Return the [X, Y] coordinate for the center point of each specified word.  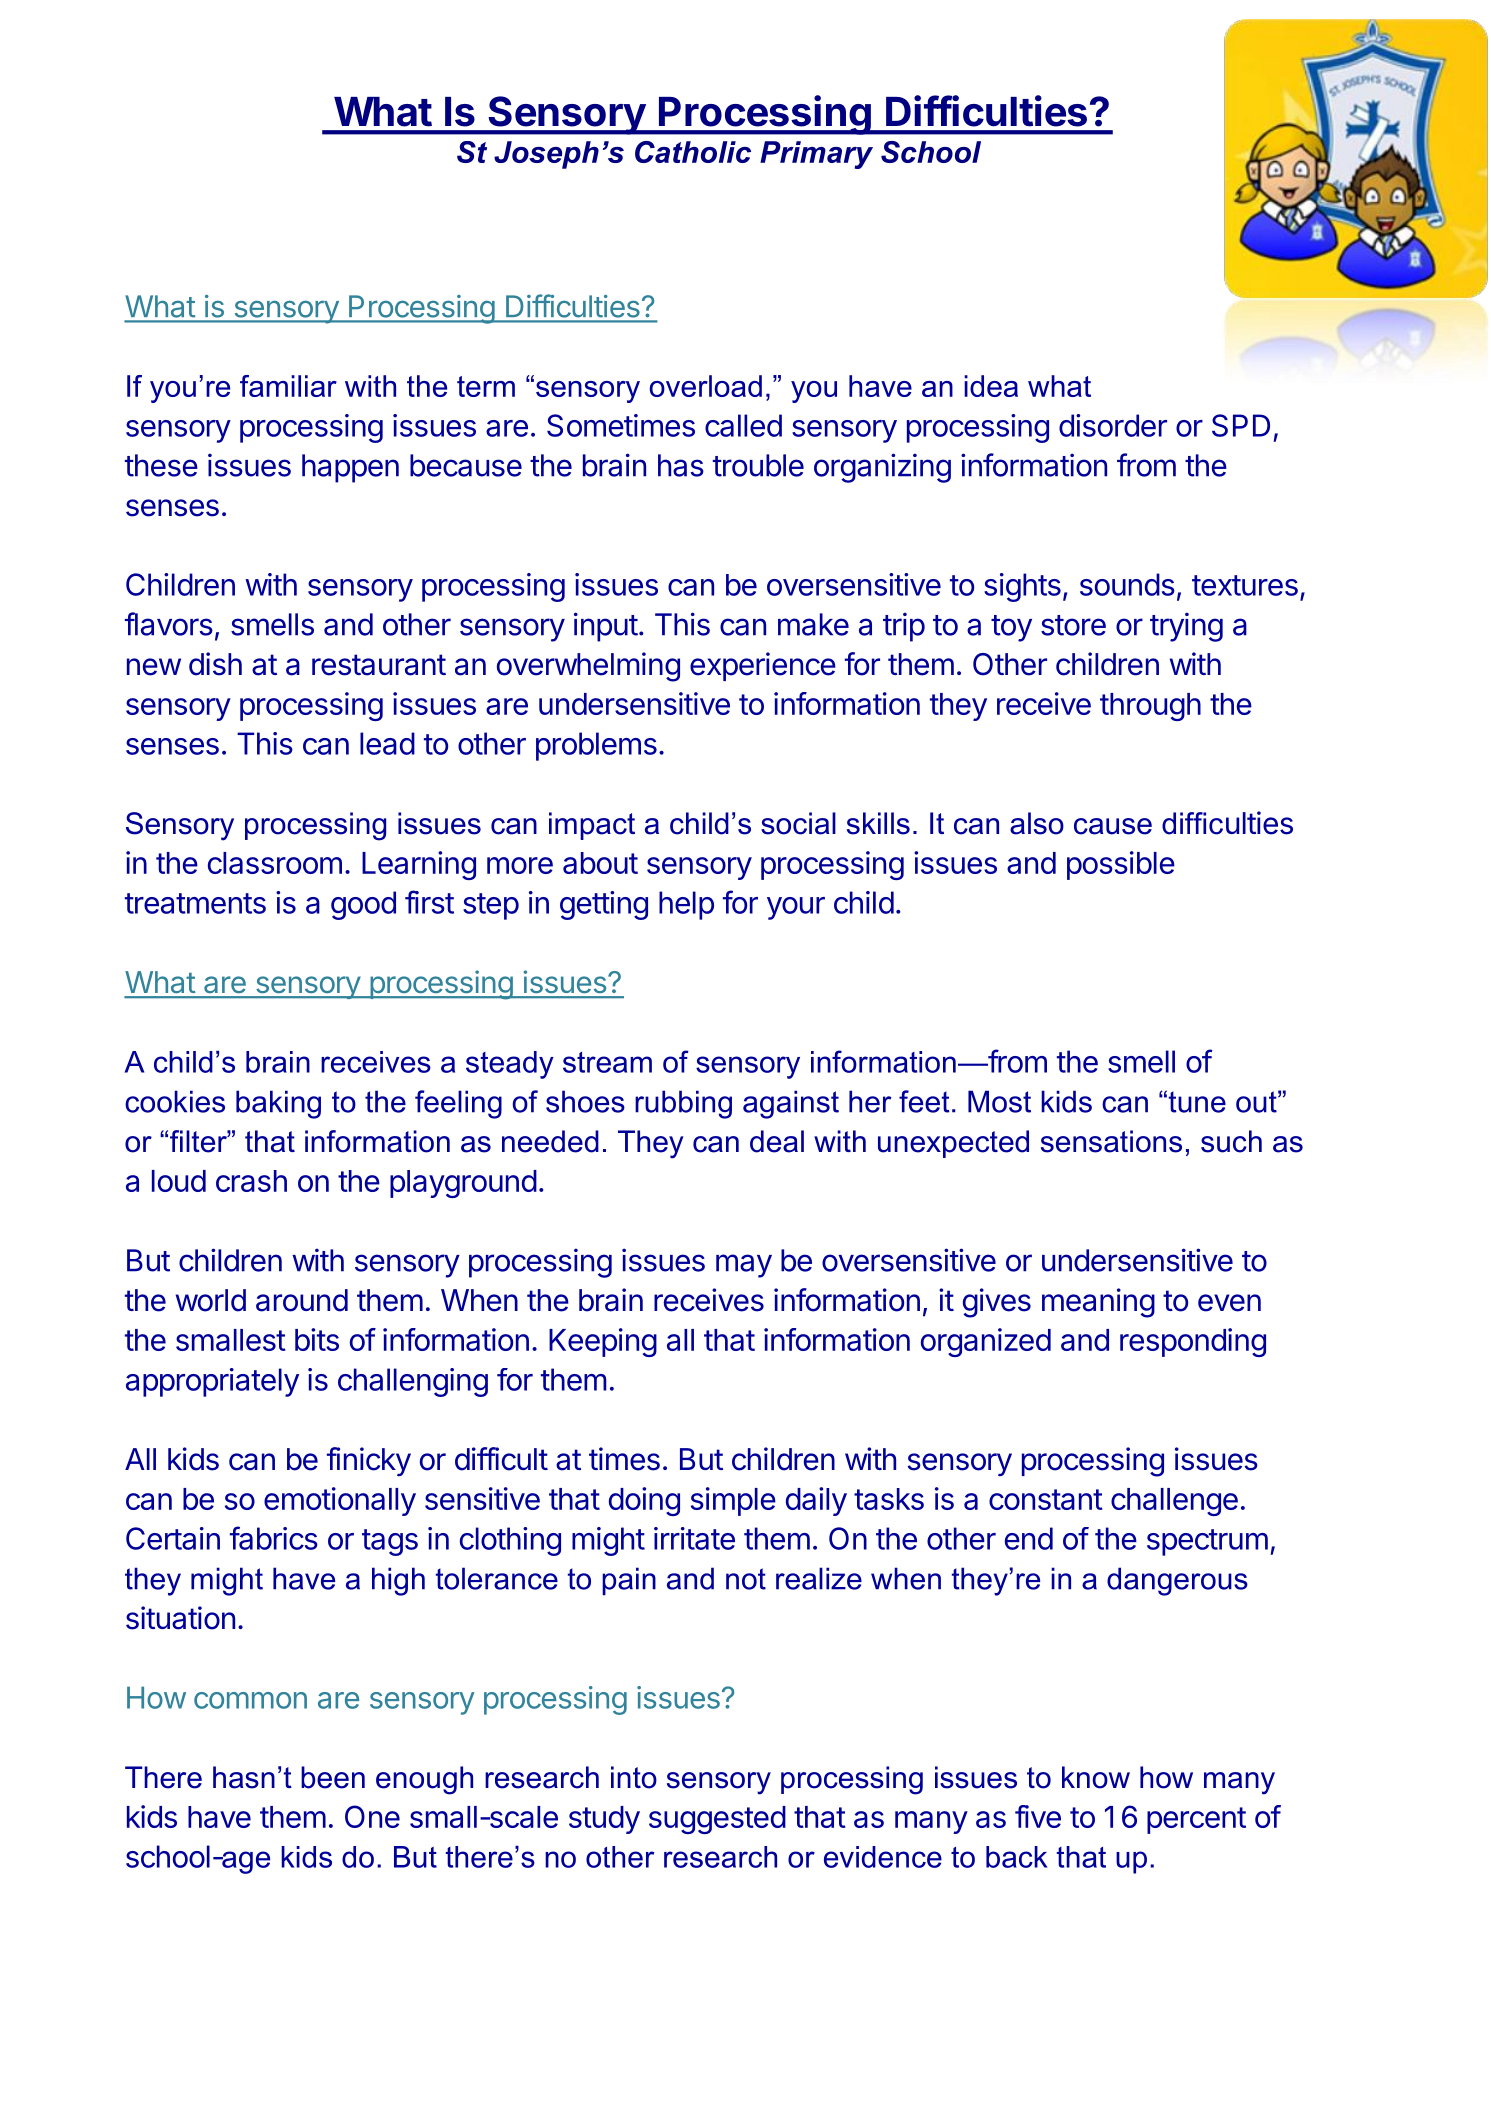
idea [991, 386]
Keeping [603, 1342]
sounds [1127, 584]
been [333, 1777]
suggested [717, 1820]
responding [1193, 1342]
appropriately [212, 1382]
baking [278, 1104]
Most [999, 1101]
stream [607, 1062]
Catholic [693, 152]
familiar [288, 386]
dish [215, 664]
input [606, 627]
